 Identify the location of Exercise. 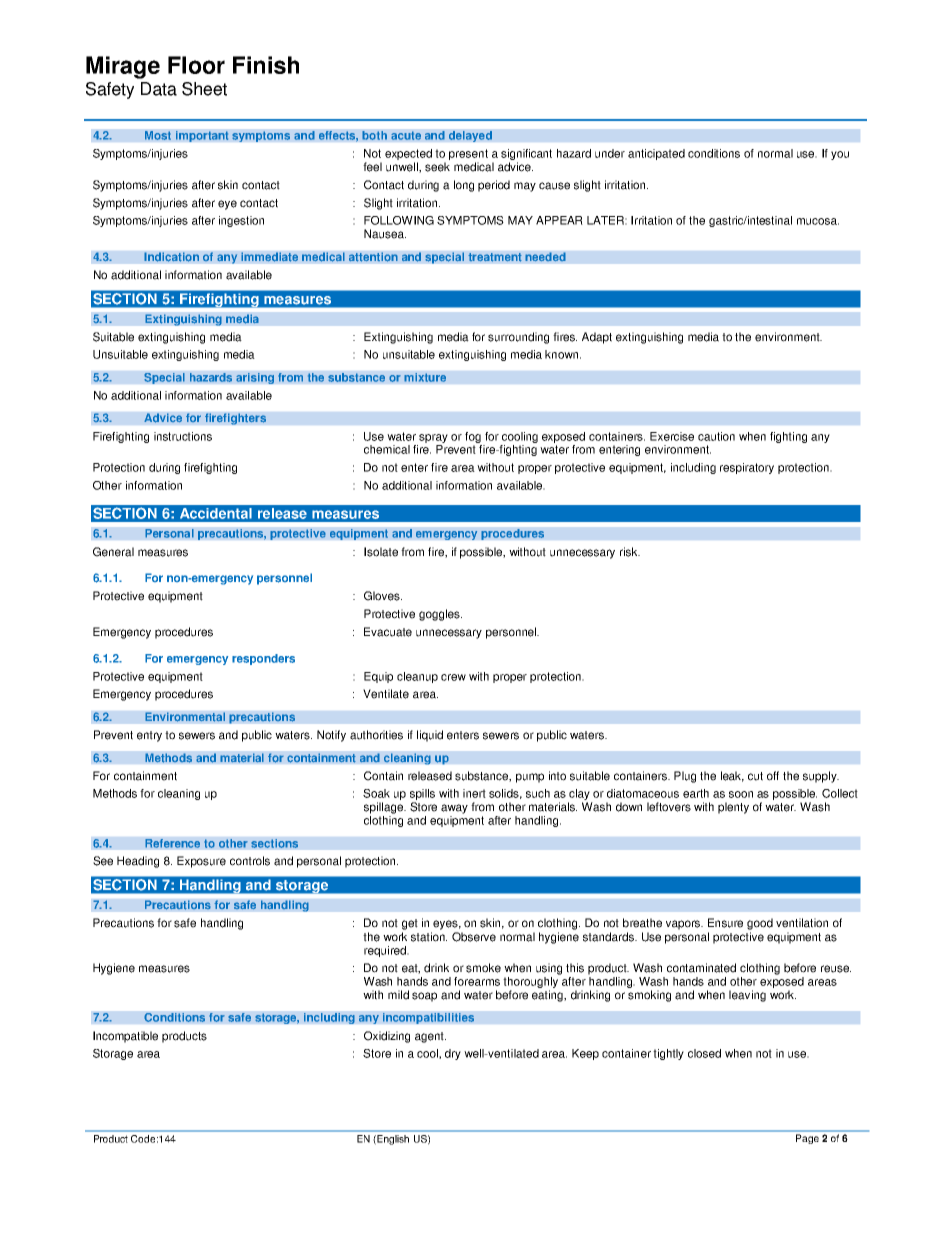
(672, 436).
